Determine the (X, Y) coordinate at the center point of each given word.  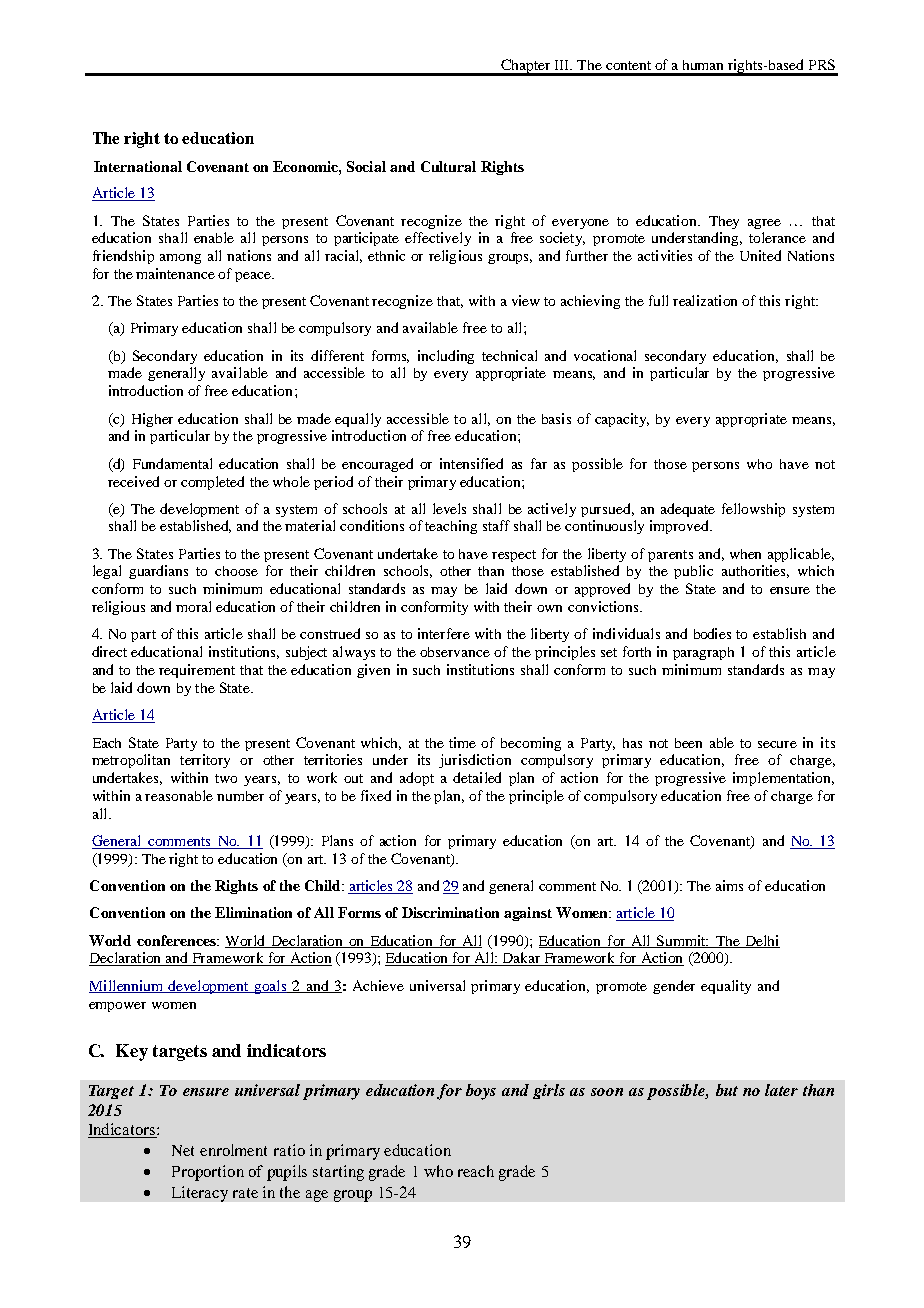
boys (481, 1092)
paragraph (703, 653)
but (727, 1090)
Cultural (448, 166)
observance (455, 652)
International (138, 166)
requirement (197, 671)
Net (183, 1150)
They (724, 222)
